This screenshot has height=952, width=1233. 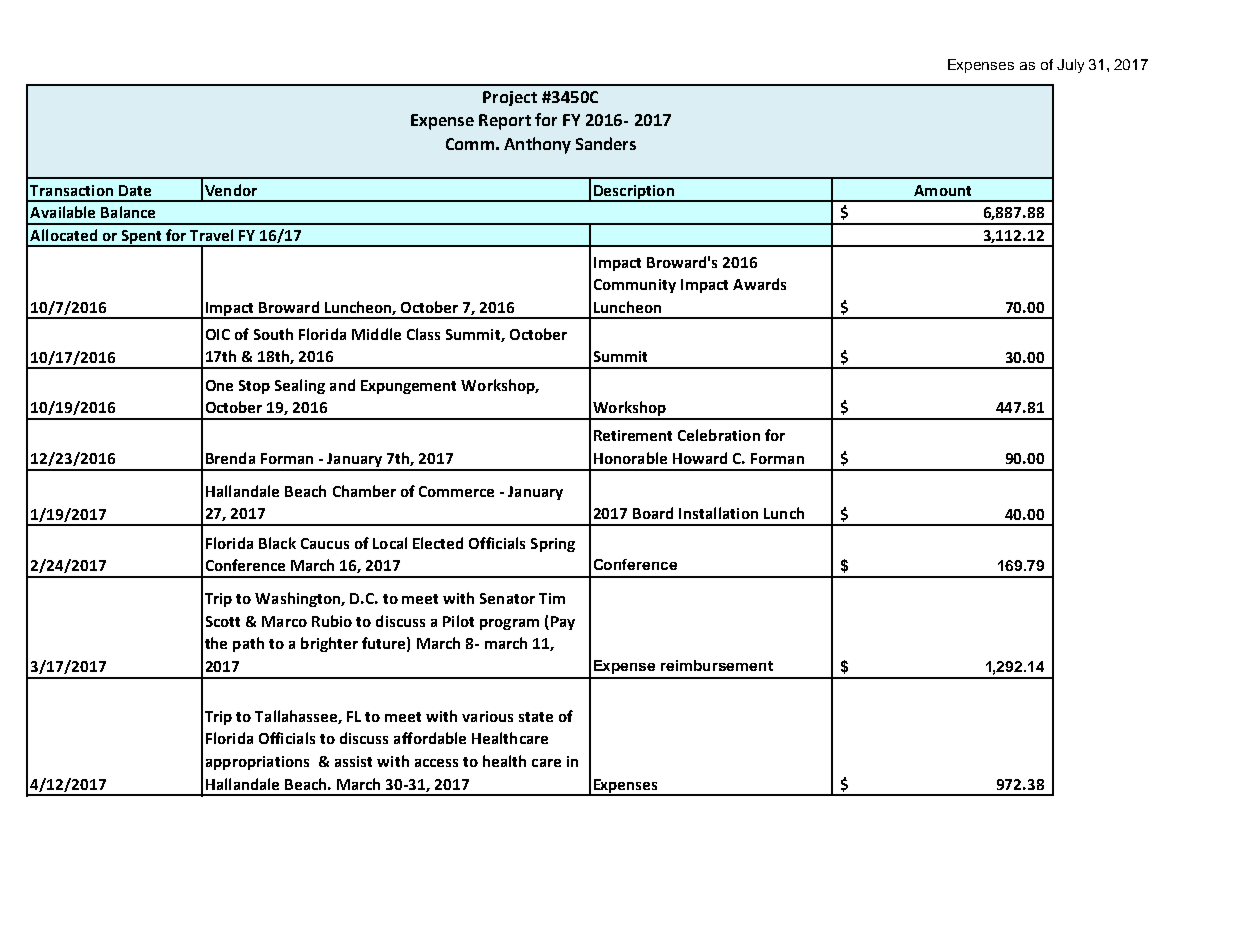 I want to click on Amount, so click(x=942, y=190).
